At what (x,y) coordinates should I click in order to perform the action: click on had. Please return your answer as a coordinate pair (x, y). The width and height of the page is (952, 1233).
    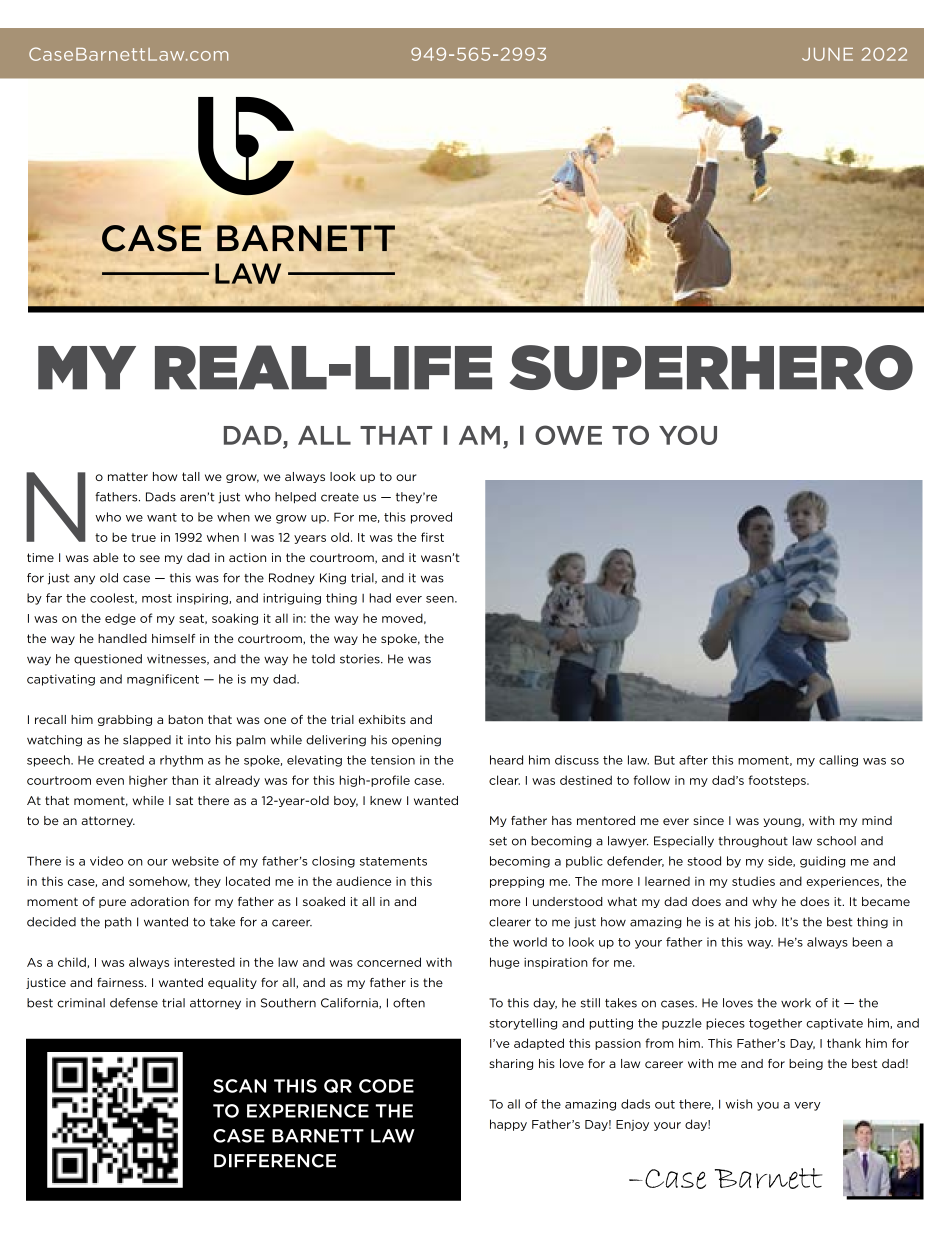
    Looking at the image, I should click on (380, 598).
